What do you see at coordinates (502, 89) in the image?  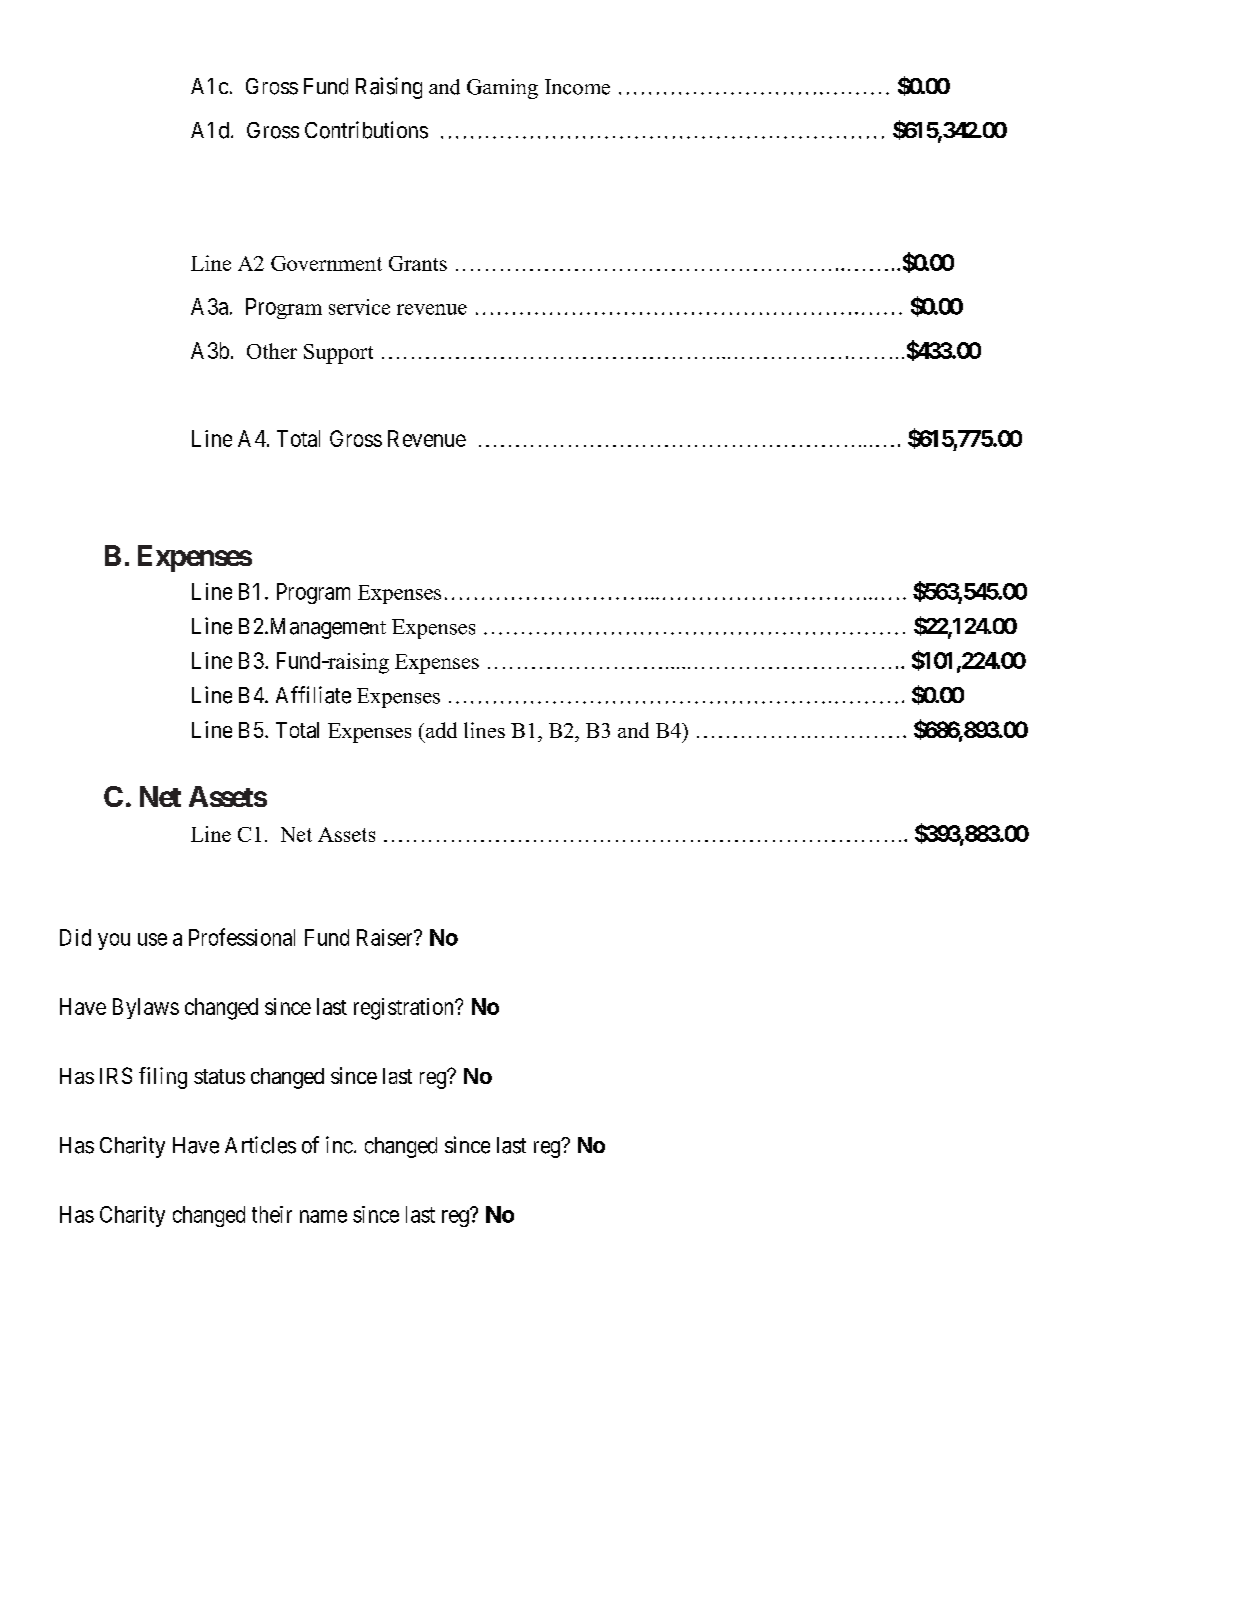 I see `Gaming` at bounding box center [502, 89].
